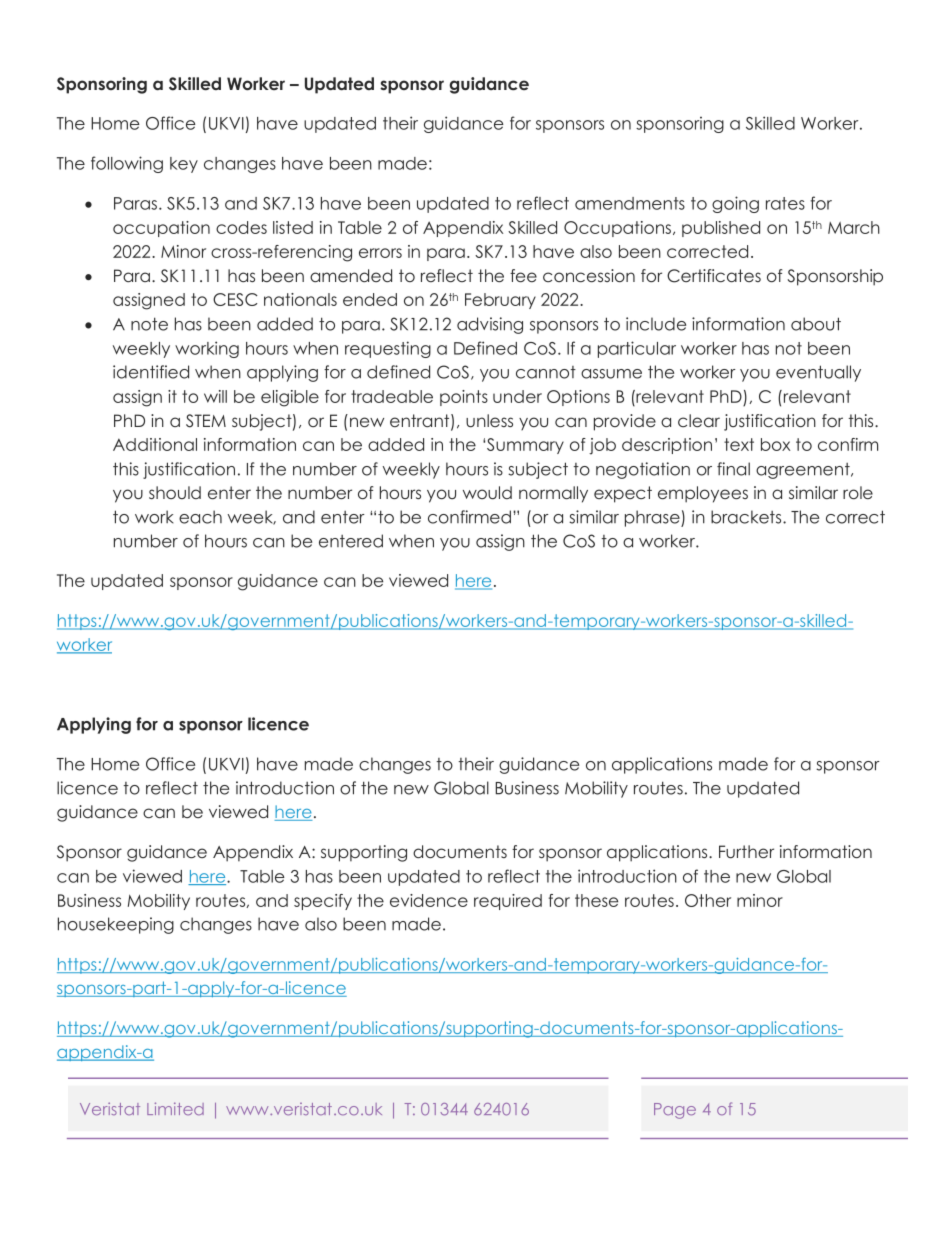 This screenshot has height=1233, width=952. I want to click on STEM, so click(206, 421).
